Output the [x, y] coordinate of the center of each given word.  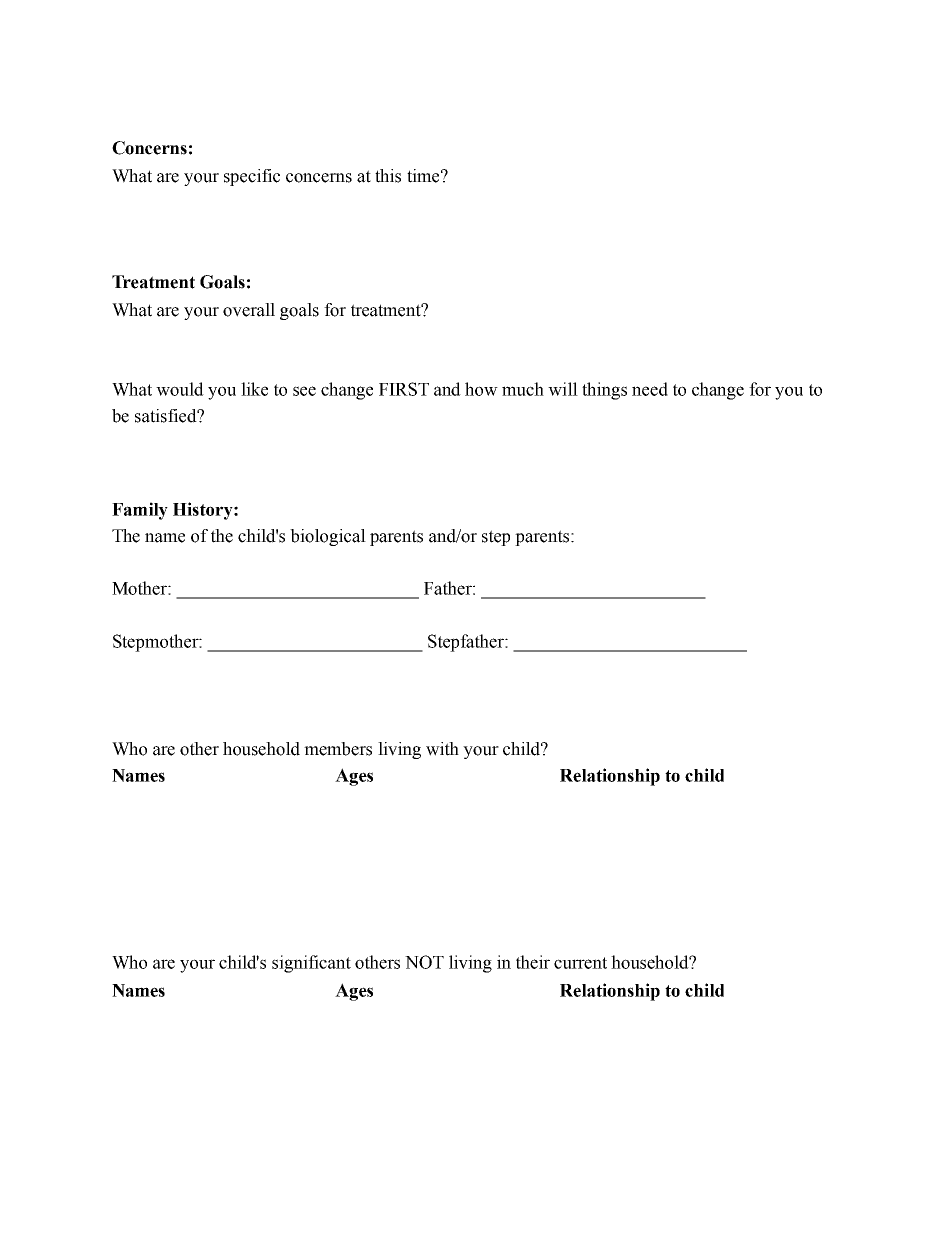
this [388, 176]
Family [140, 511]
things [604, 391]
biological [328, 537]
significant [311, 964]
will [563, 389]
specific [252, 177]
